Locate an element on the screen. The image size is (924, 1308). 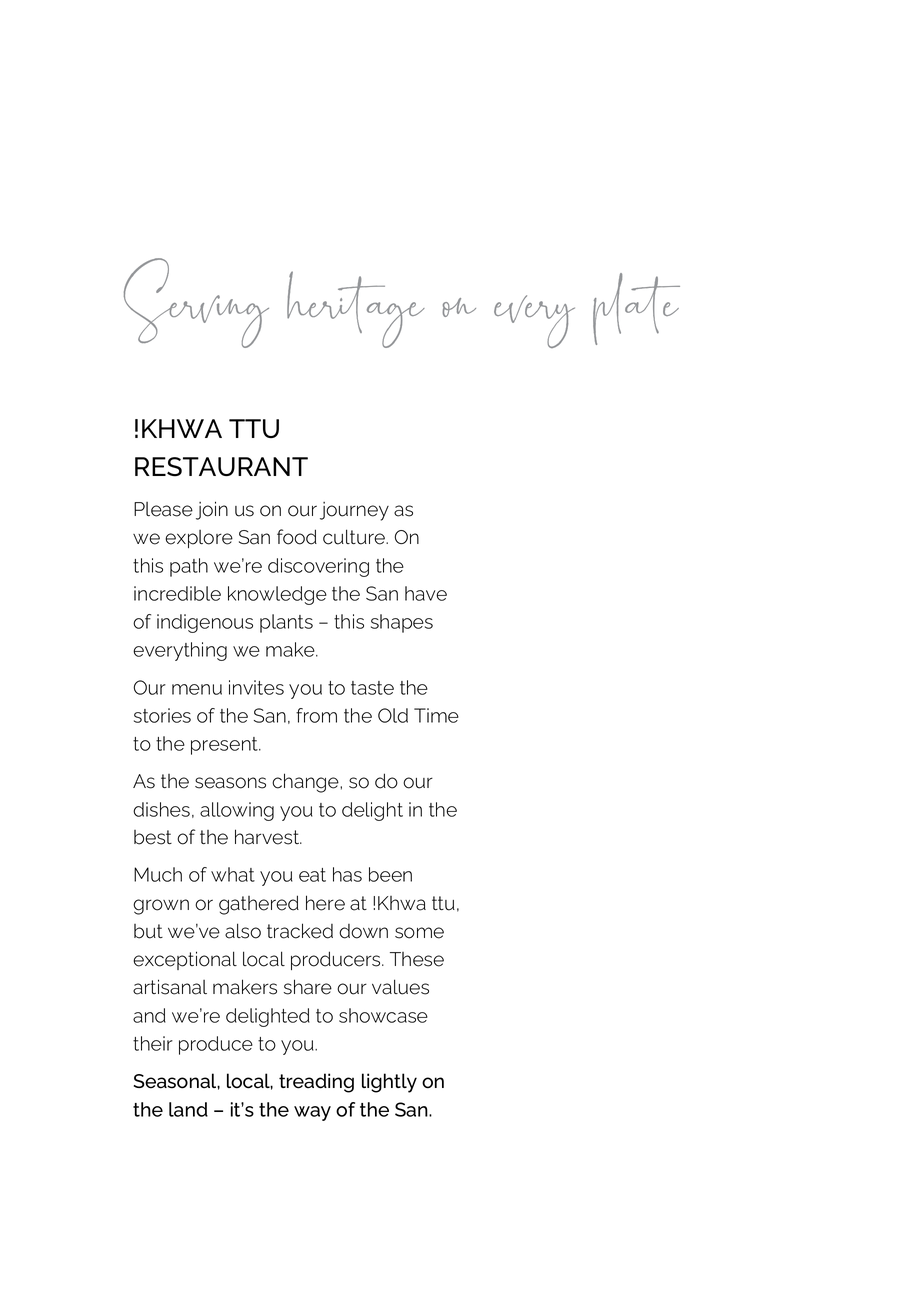
tracked is located at coordinates (300, 931).
